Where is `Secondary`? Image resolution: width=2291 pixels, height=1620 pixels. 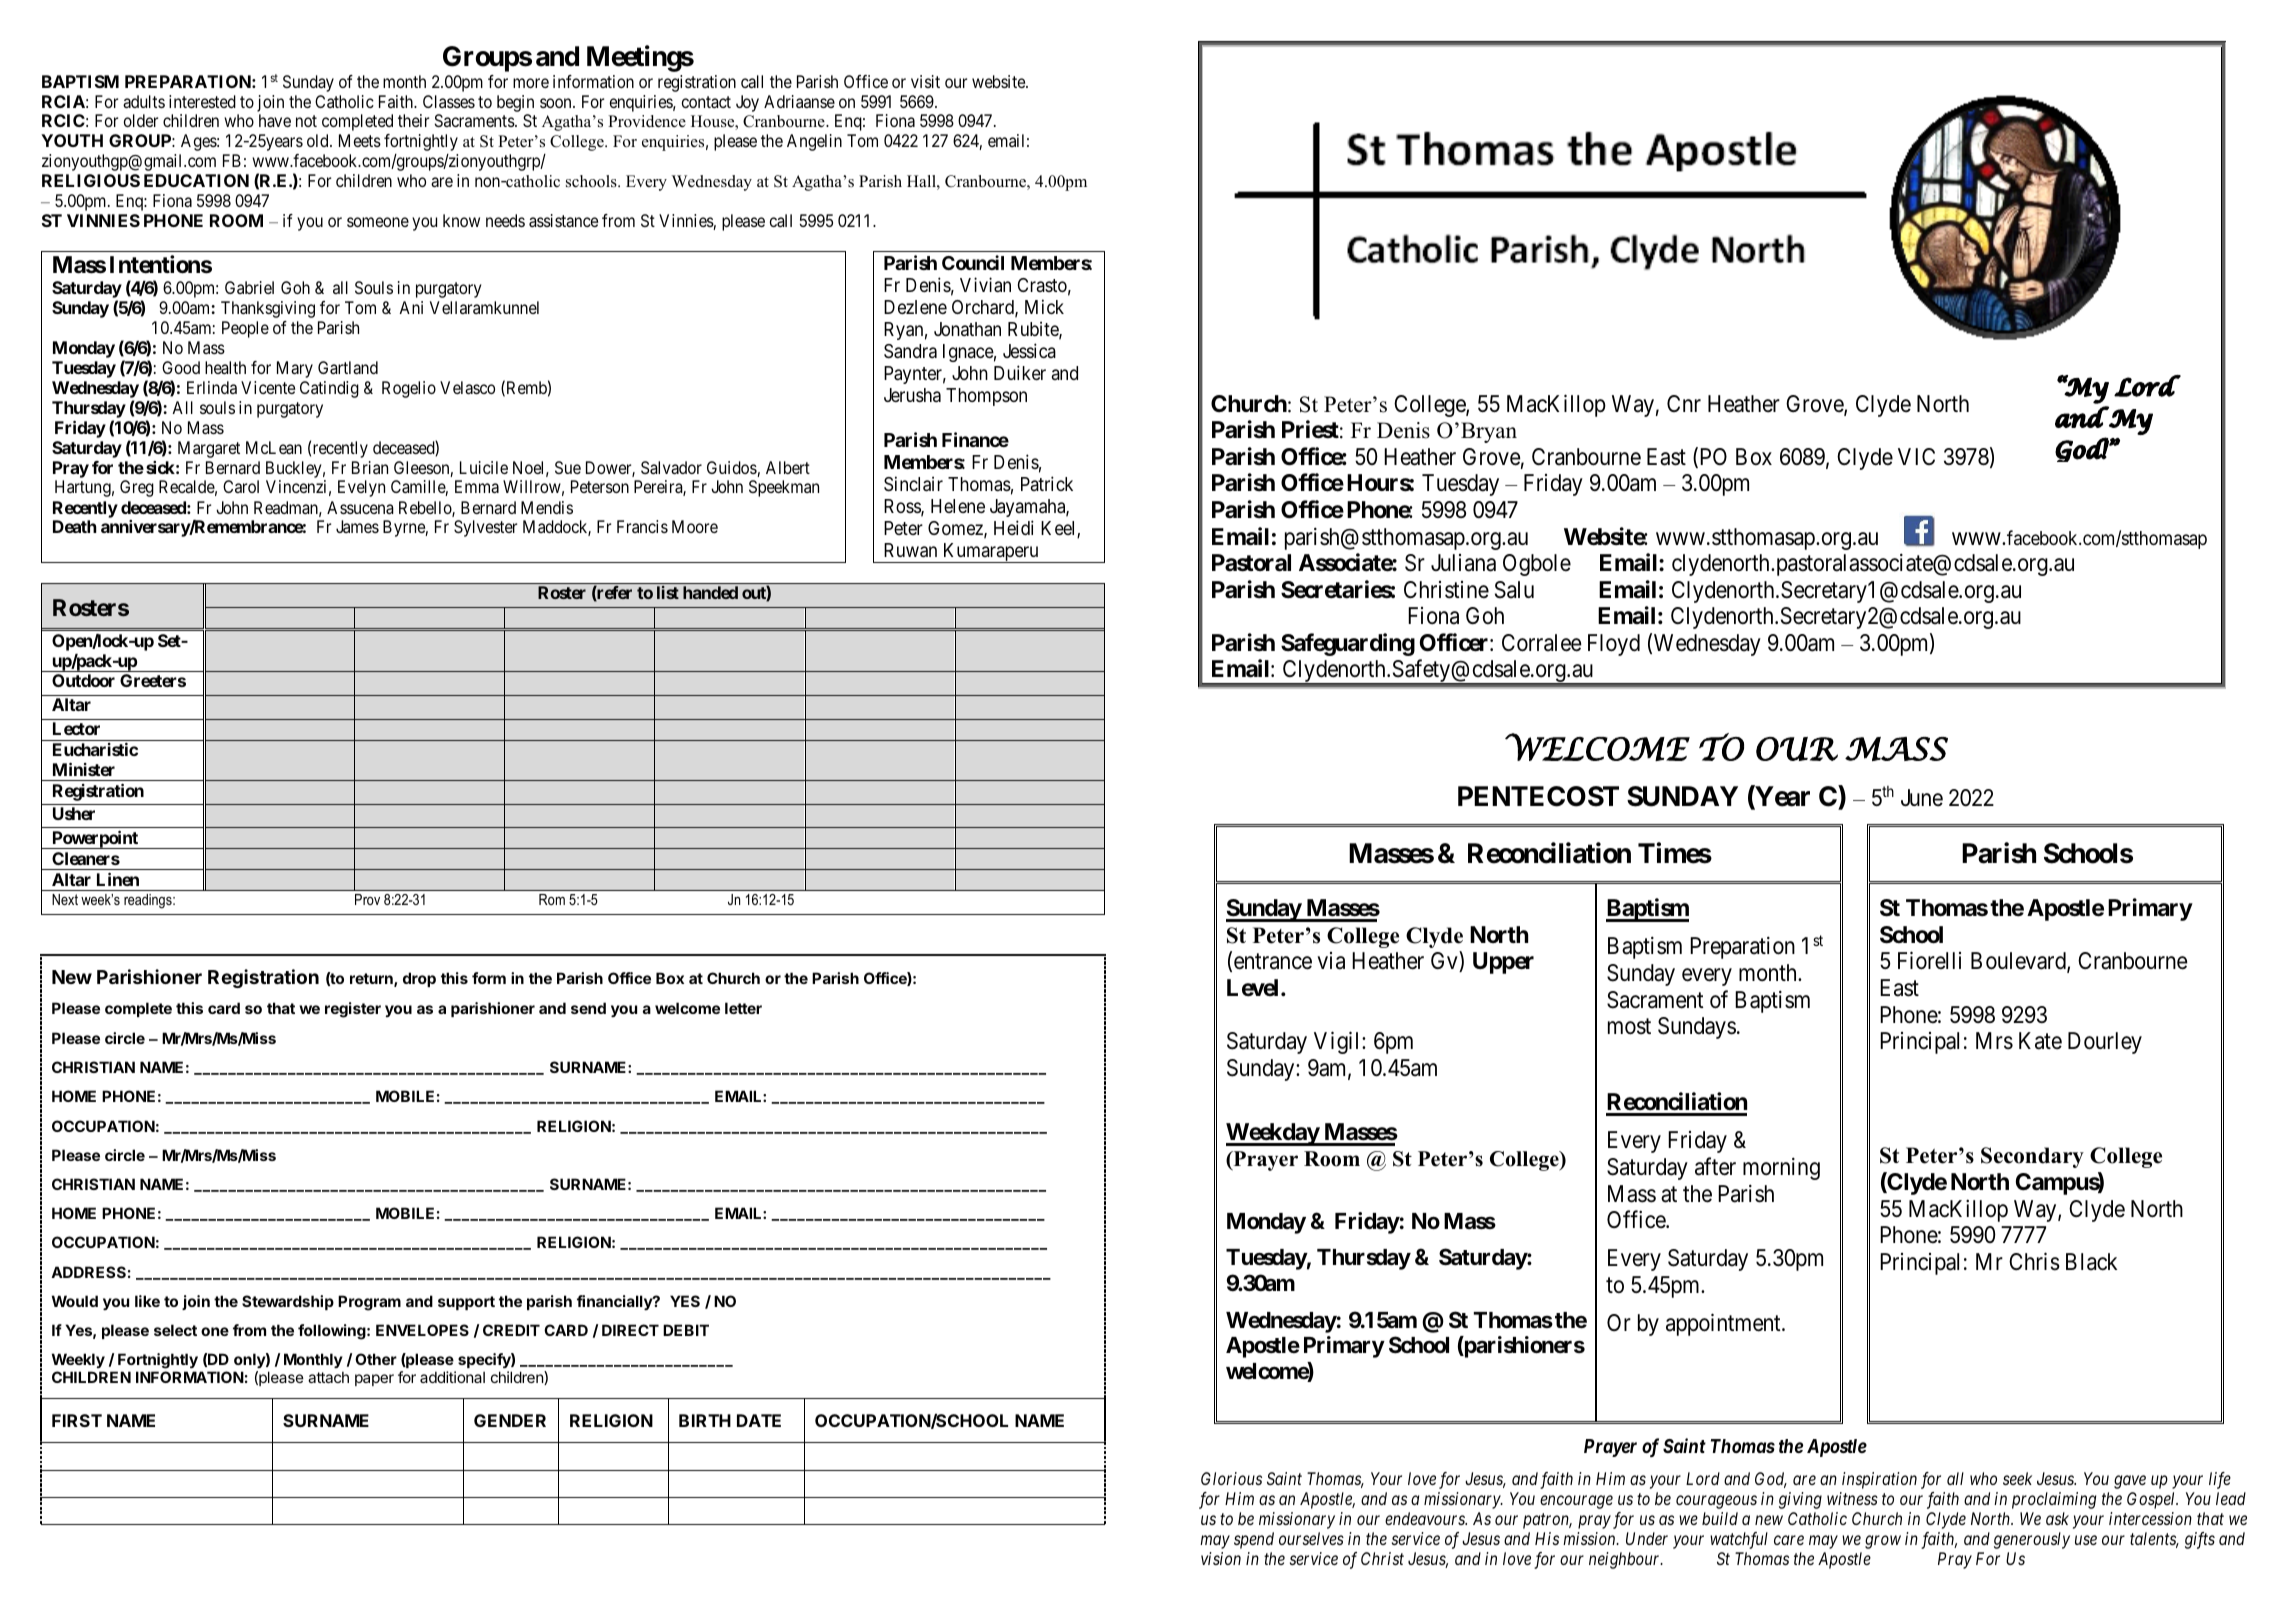
Secondary is located at coordinates (2032, 1157).
